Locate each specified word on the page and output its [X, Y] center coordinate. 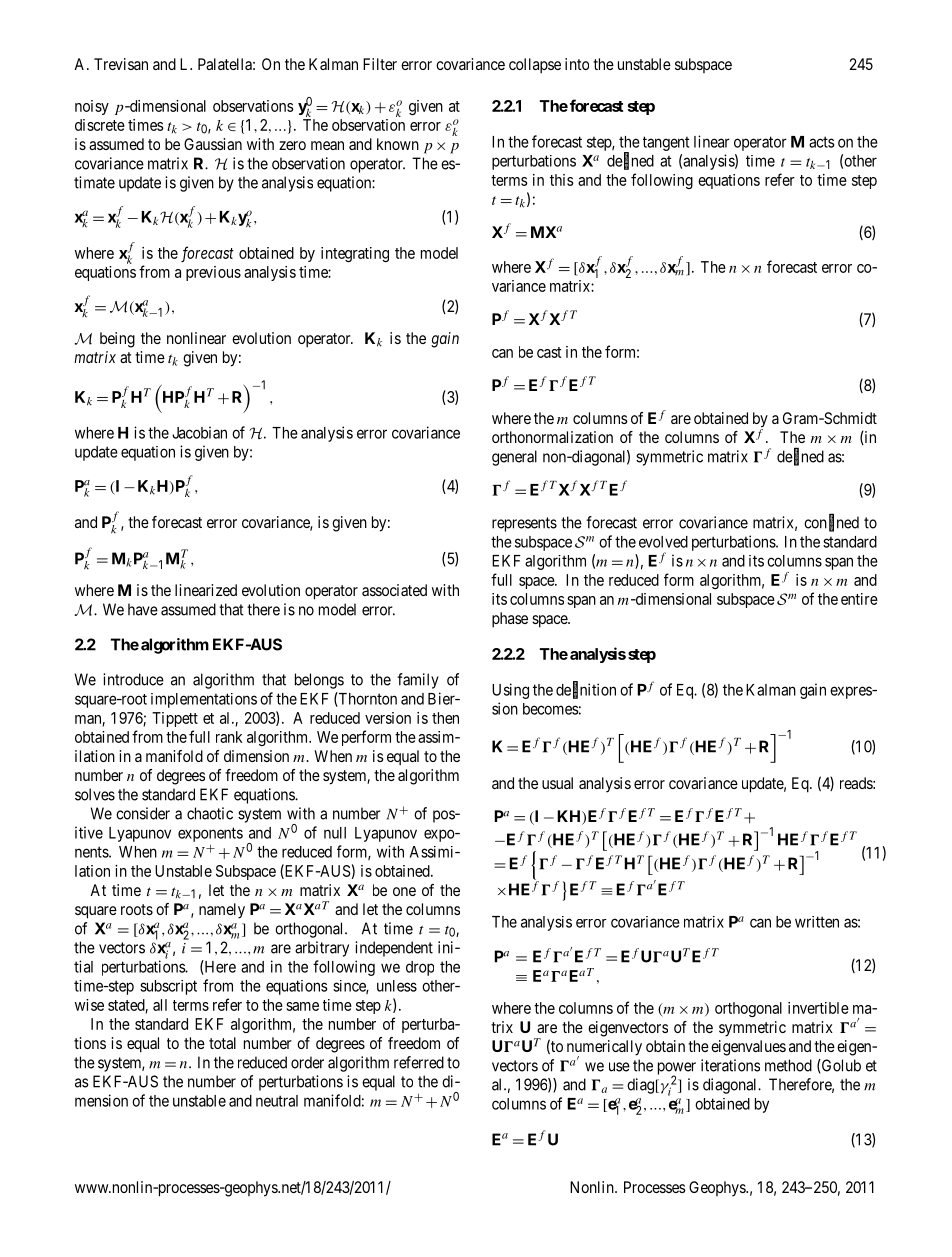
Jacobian [199, 432]
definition [586, 690]
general [514, 458]
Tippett [175, 719]
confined [831, 523]
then [445, 718]
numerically [604, 1049]
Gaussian [213, 144]
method [788, 1065]
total [222, 1043]
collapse [535, 66]
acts [821, 142]
